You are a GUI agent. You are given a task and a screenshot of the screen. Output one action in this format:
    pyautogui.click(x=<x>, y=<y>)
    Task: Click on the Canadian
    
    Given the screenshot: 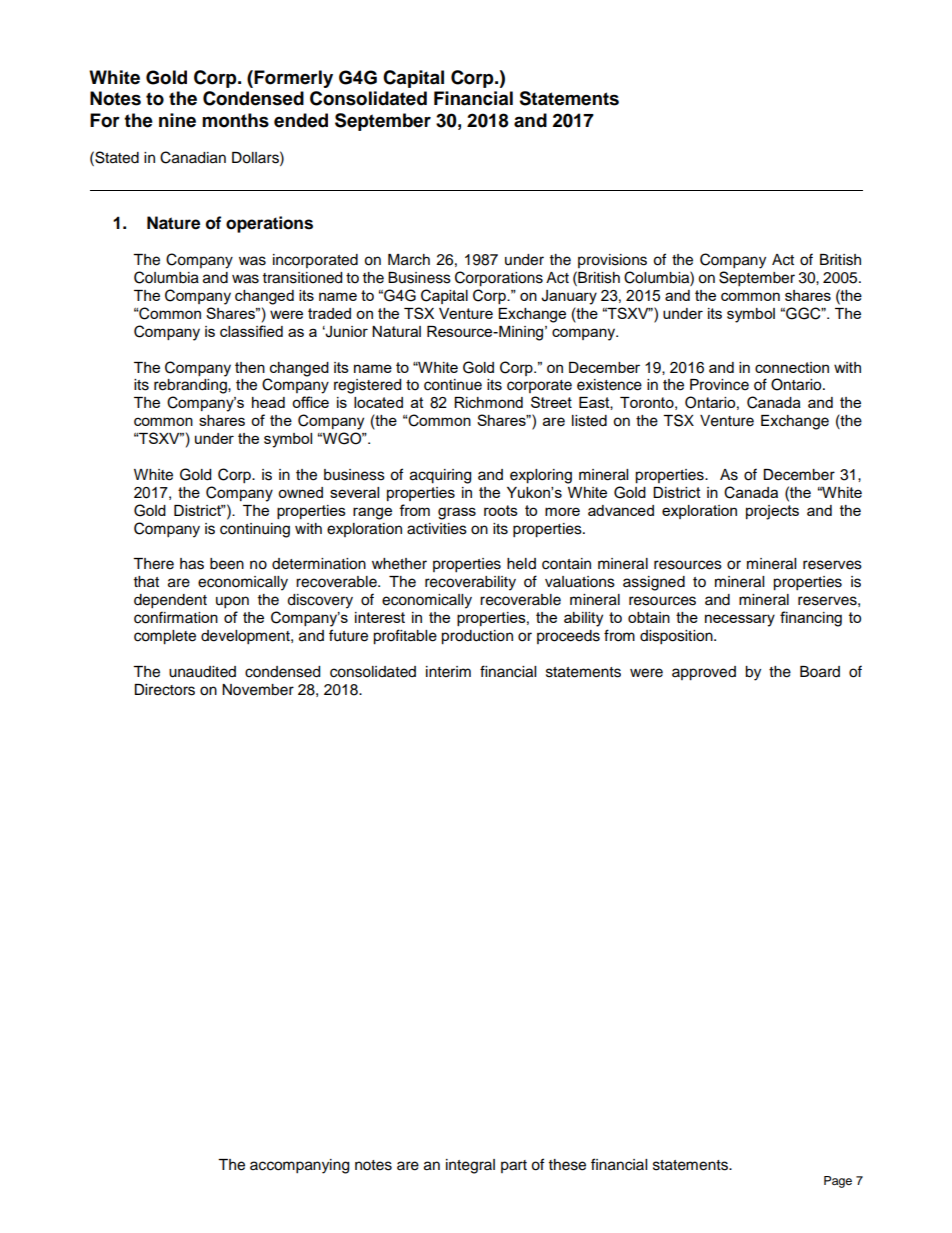 What is the action you would take?
    pyautogui.click(x=193, y=157)
